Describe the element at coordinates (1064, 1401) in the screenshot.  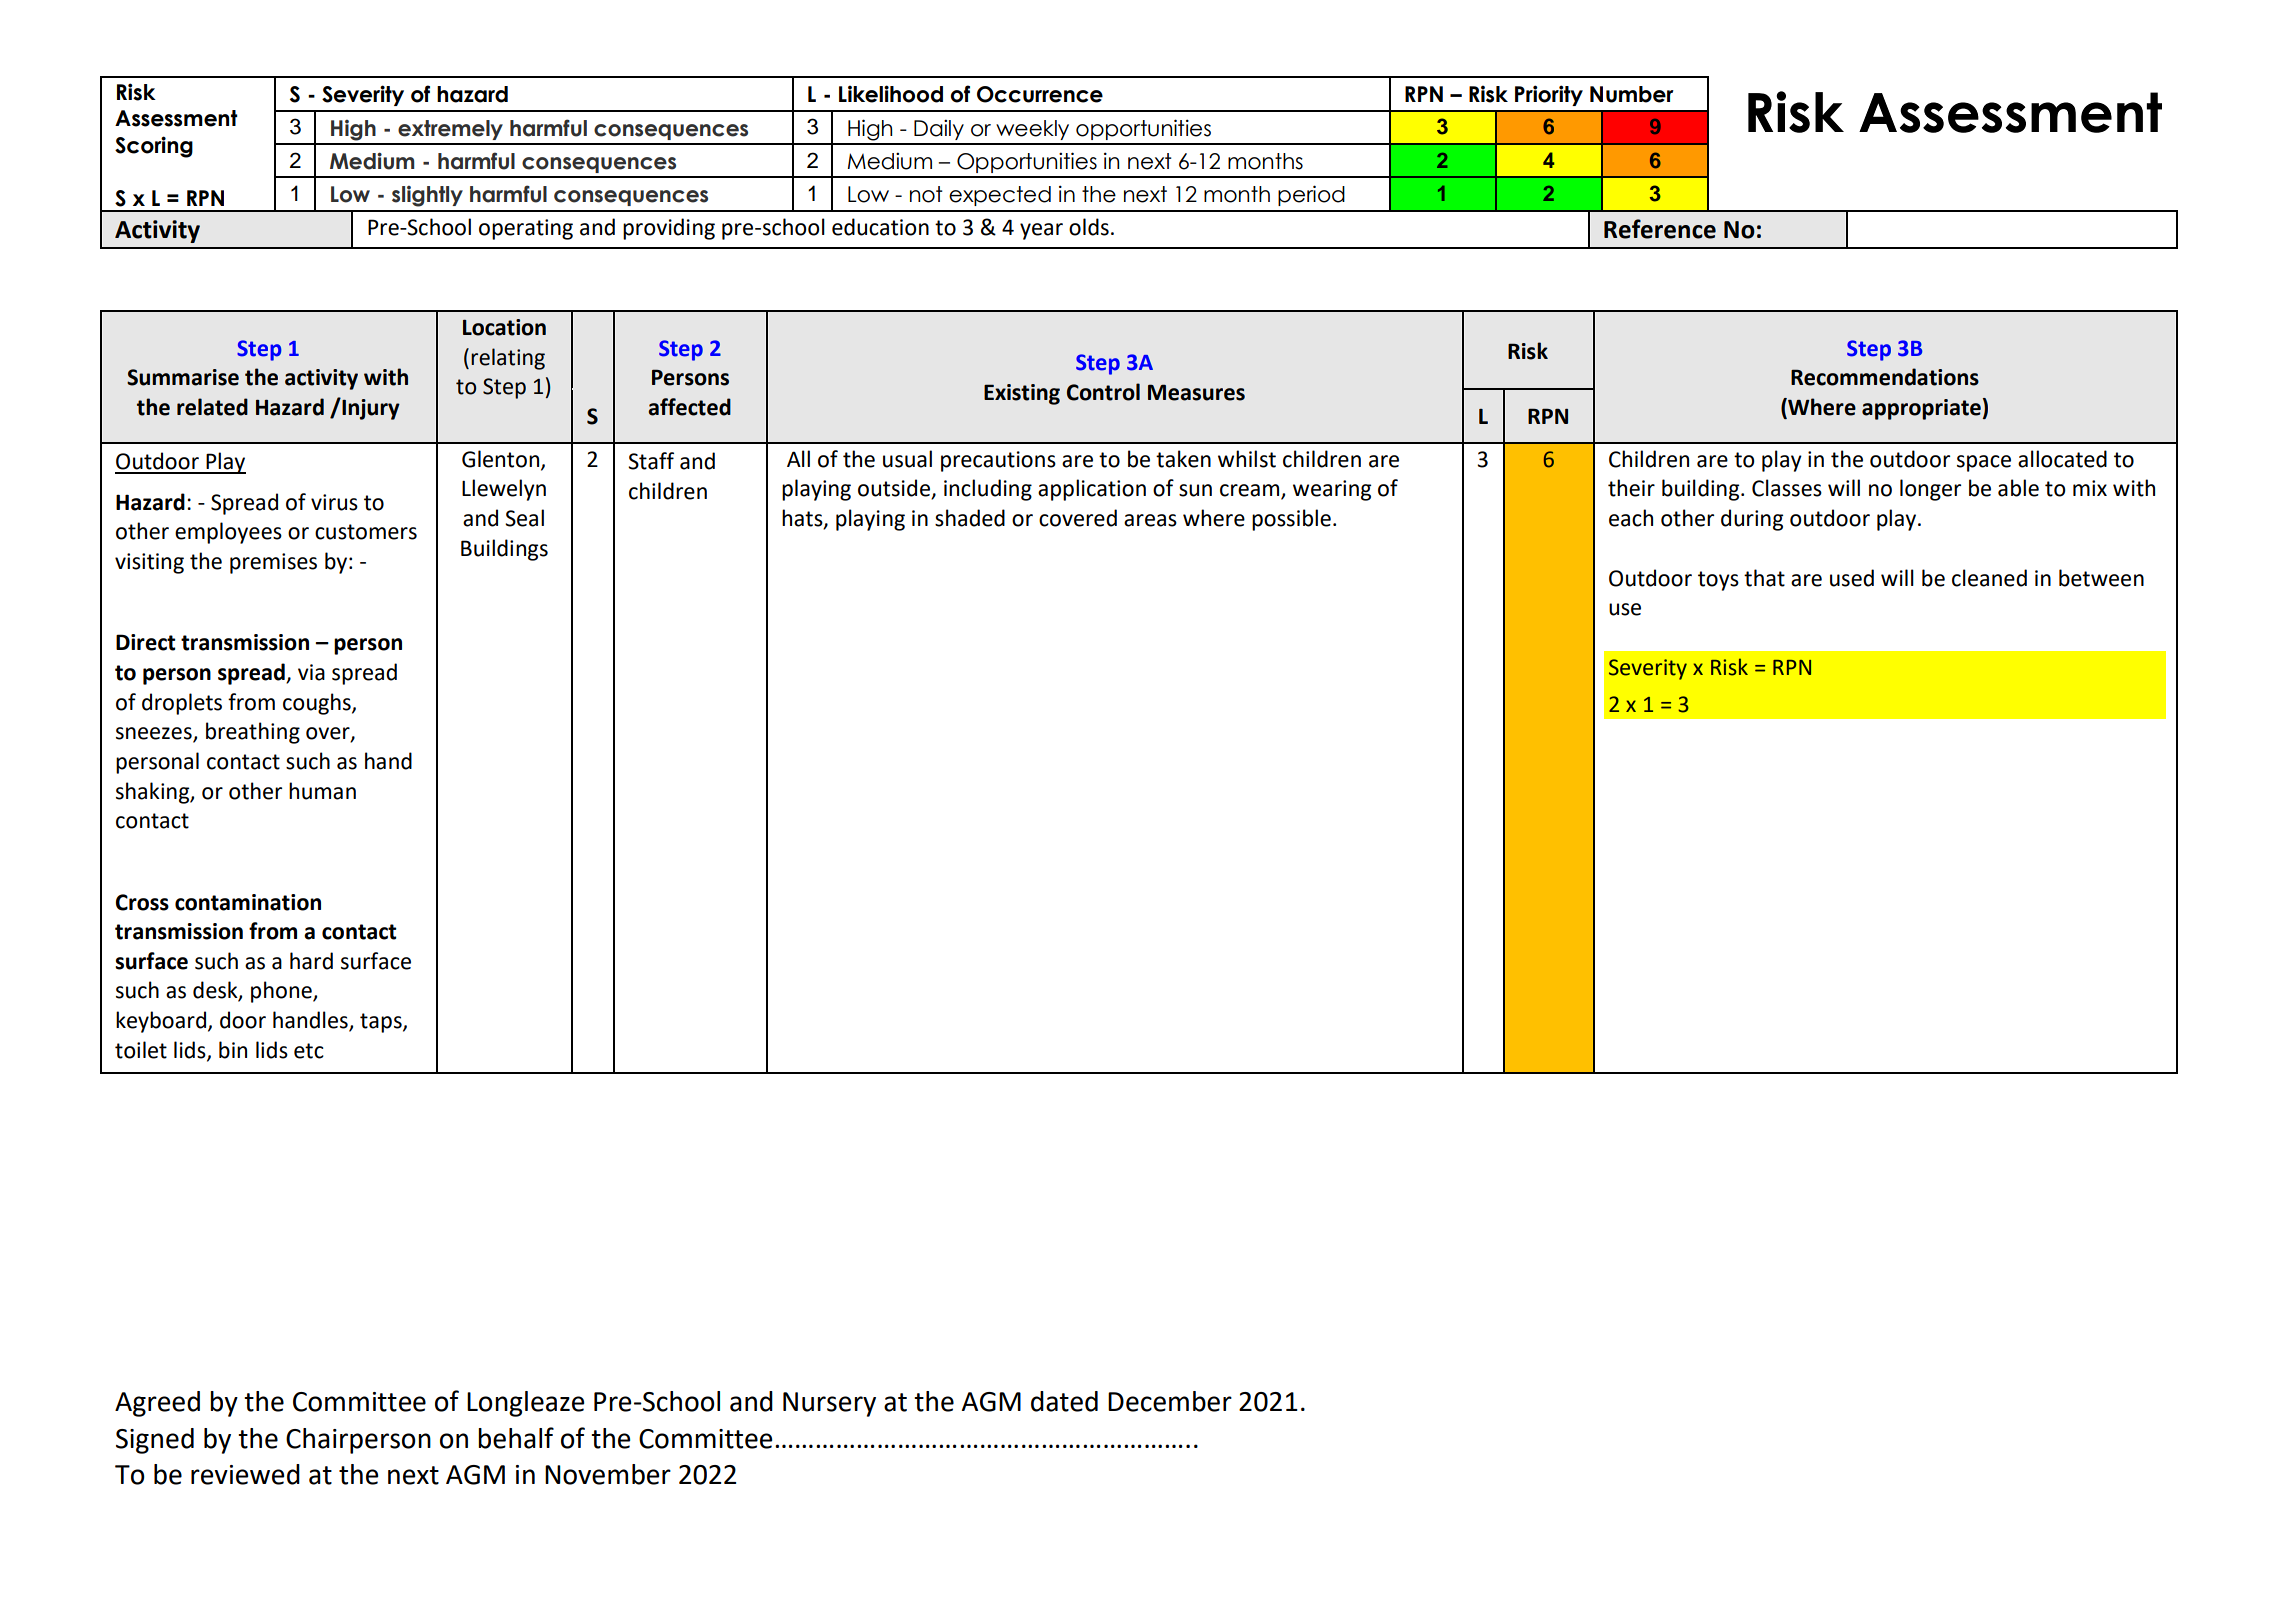
I see `dated` at that location.
